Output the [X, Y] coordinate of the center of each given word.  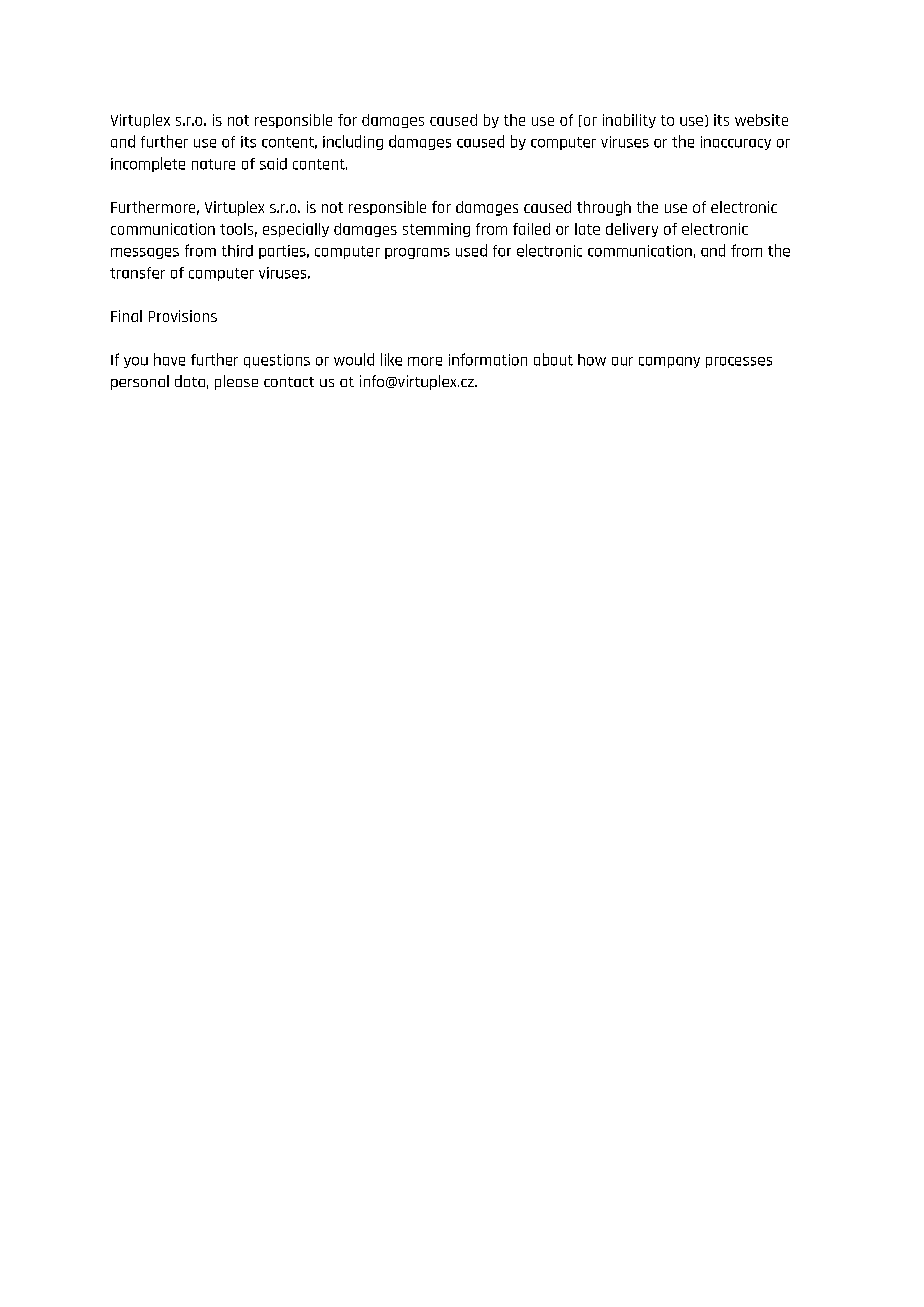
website [761, 120]
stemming [436, 230]
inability [629, 121]
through [604, 208]
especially [296, 230]
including [353, 142]
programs [417, 253]
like [391, 359]
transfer [137, 273]
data [190, 381]
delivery [632, 230]
